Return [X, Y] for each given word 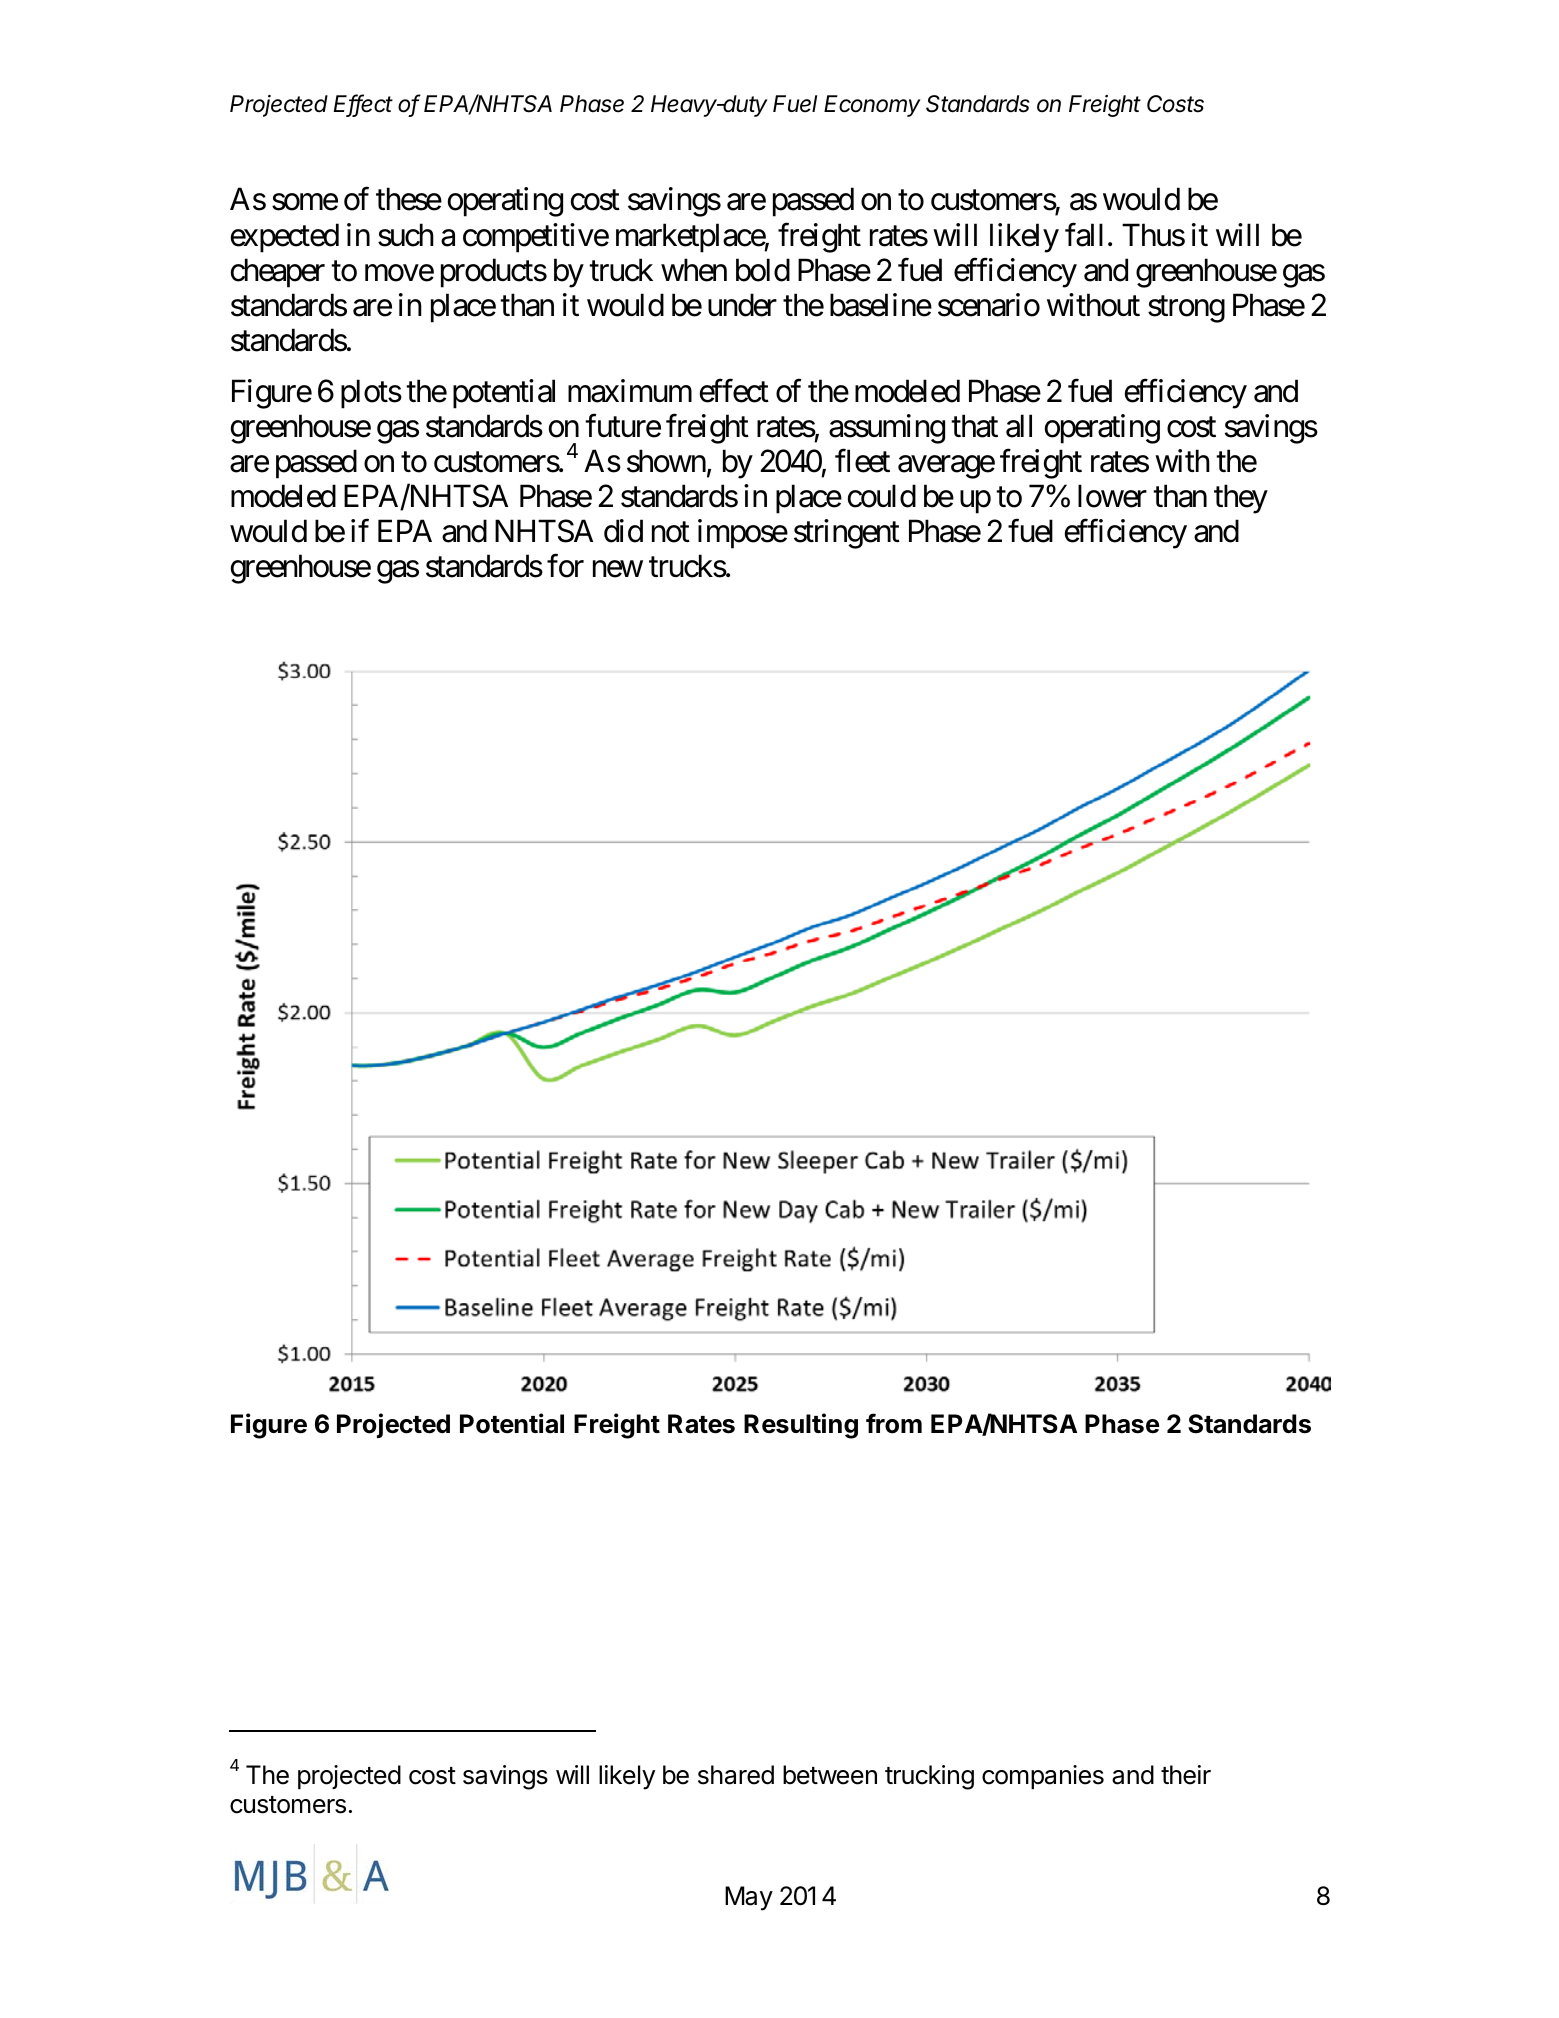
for [565, 566]
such [406, 235]
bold [763, 270]
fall [1084, 235]
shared [736, 1775]
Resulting [801, 1426]
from [894, 1423]
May [749, 1898]
